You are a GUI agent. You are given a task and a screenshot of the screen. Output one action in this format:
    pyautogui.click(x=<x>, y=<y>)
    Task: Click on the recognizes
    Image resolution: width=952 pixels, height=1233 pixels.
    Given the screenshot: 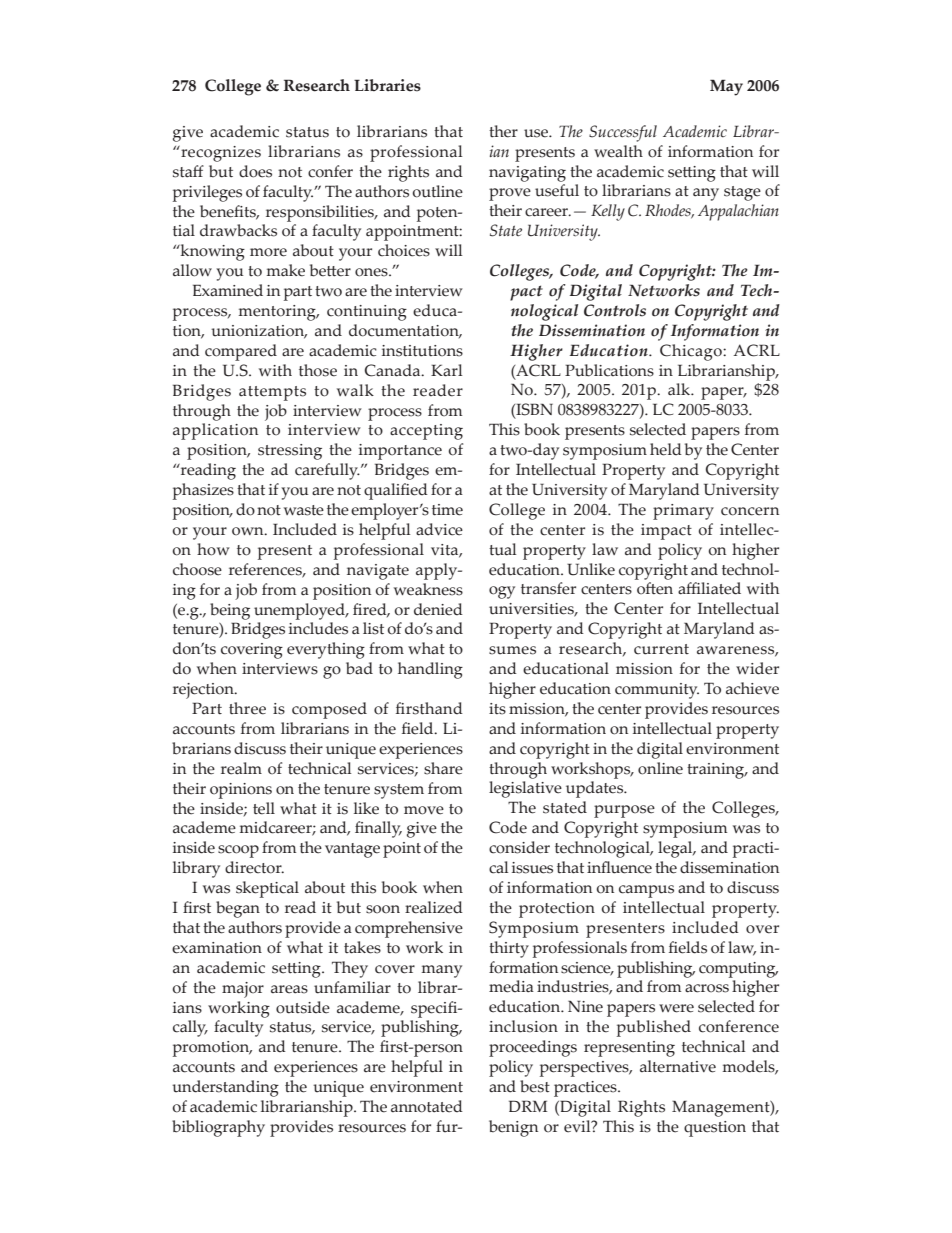 What is the action you would take?
    pyautogui.click(x=220, y=154)
